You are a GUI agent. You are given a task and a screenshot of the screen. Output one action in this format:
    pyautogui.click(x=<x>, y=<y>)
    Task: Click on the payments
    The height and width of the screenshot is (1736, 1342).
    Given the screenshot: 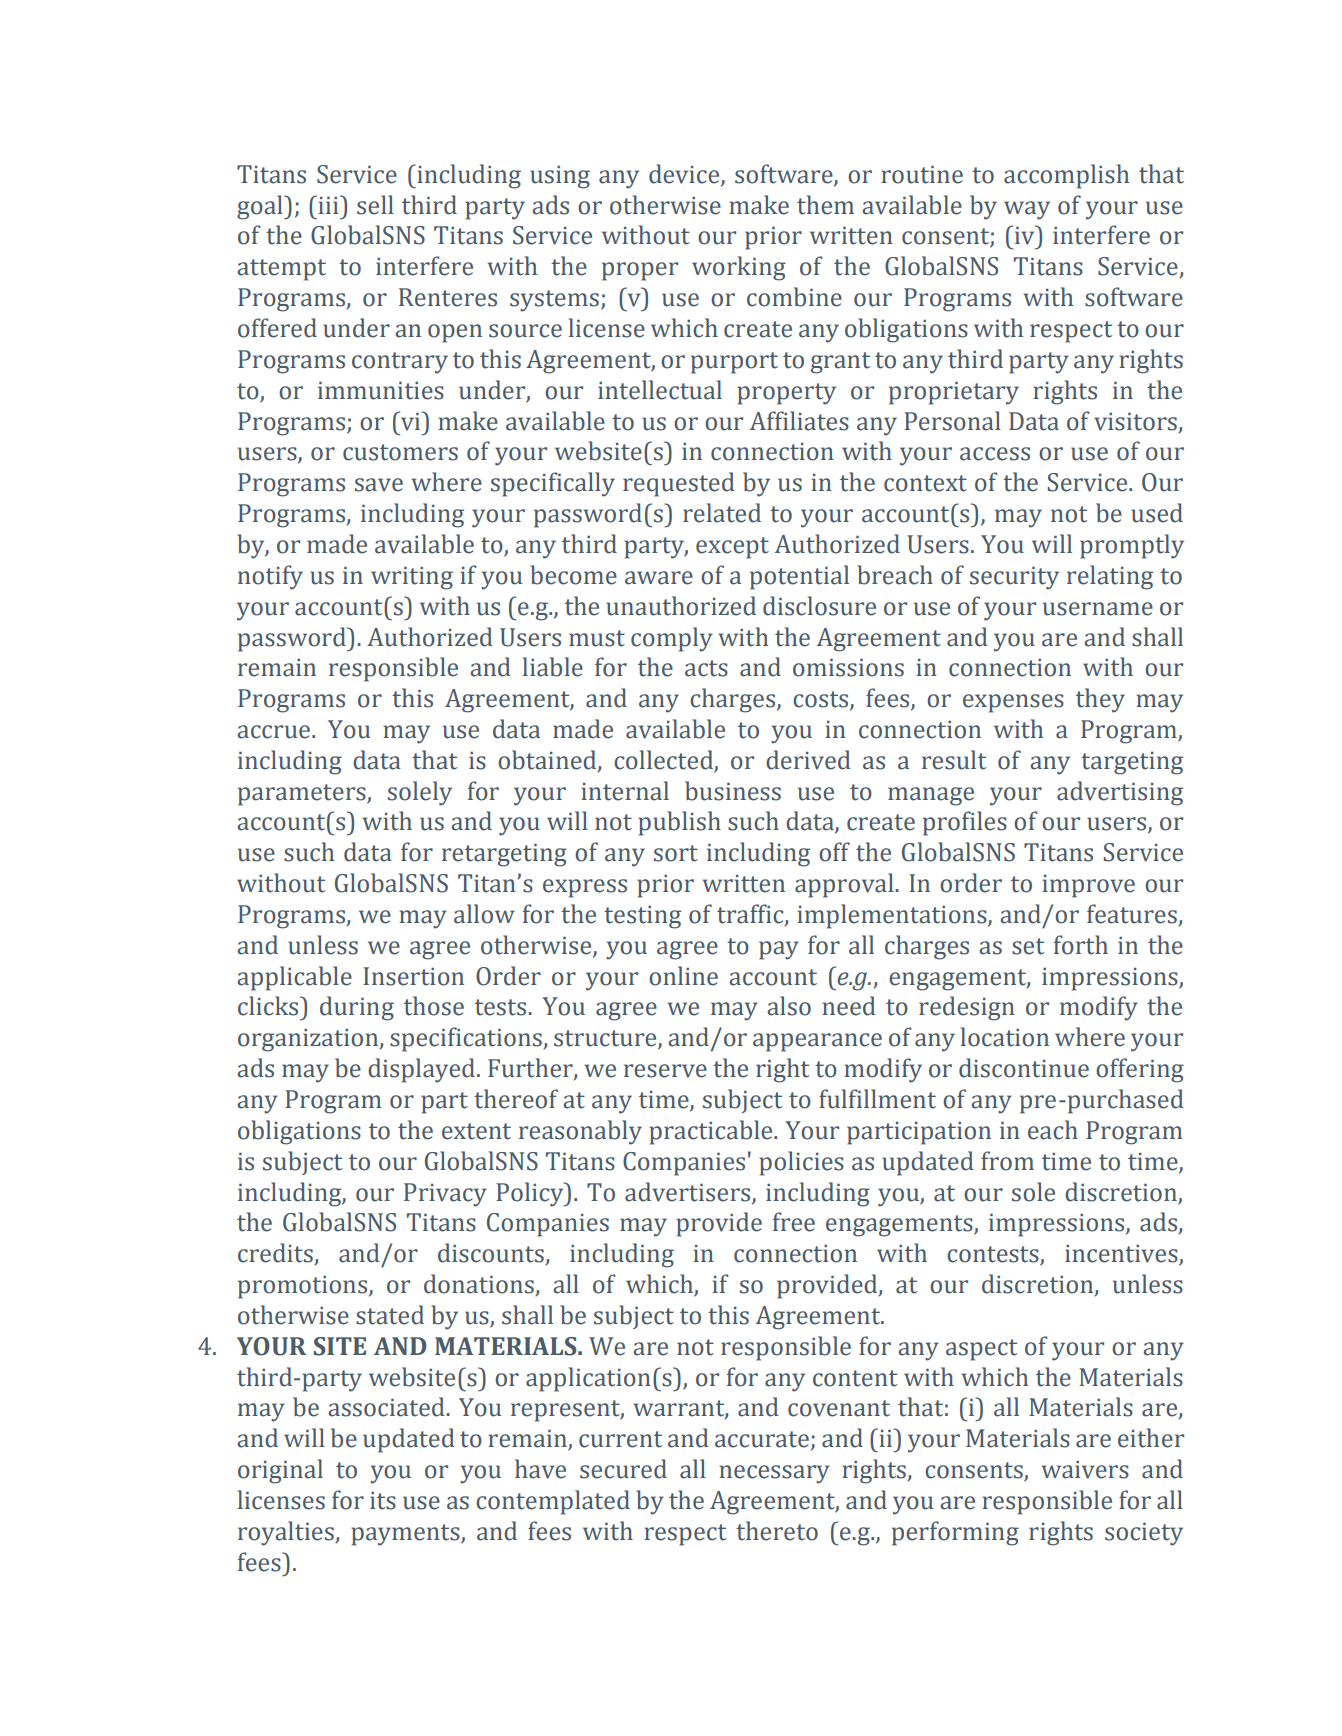 What is the action you would take?
    pyautogui.click(x=406, y=1535)
